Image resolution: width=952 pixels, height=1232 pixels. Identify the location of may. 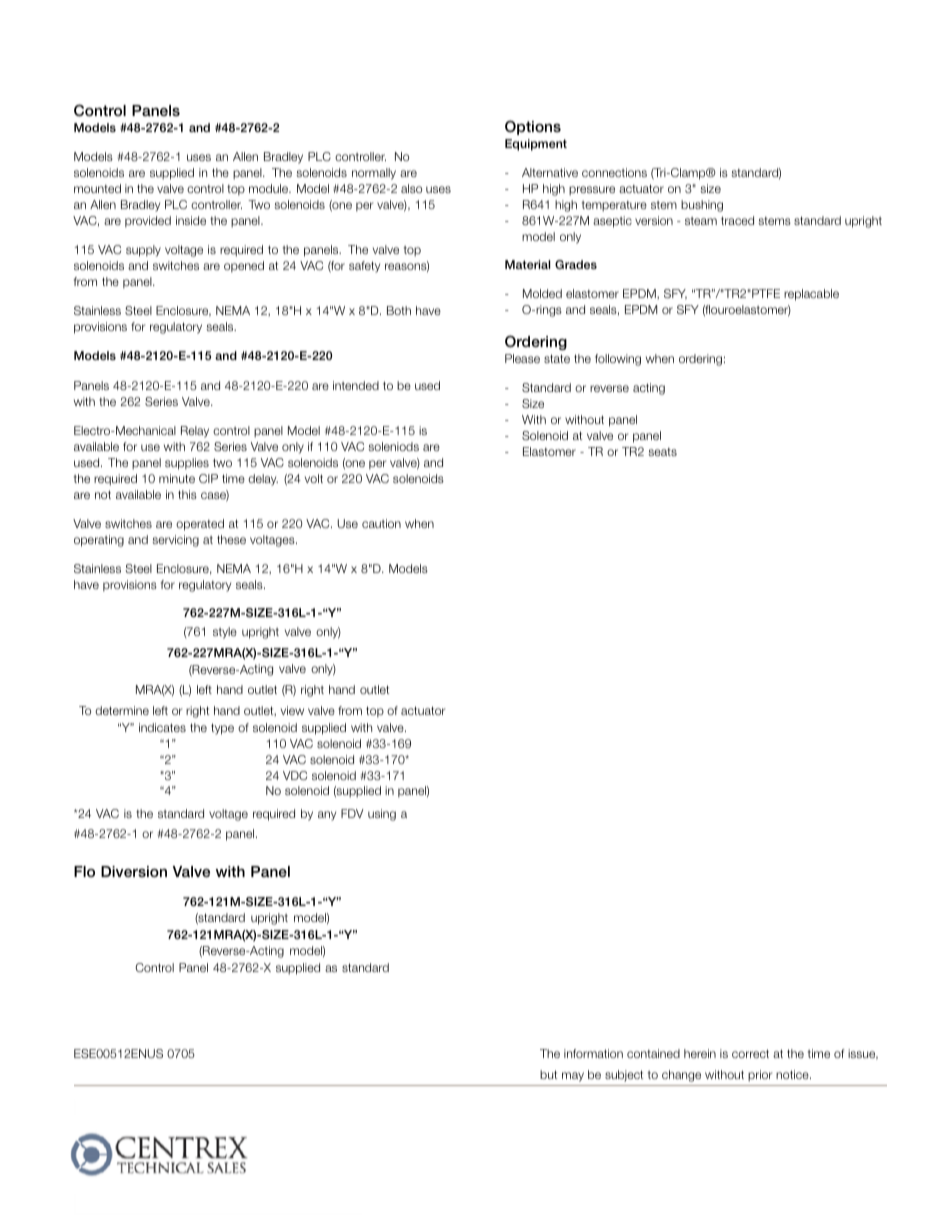
(573, 1077).
